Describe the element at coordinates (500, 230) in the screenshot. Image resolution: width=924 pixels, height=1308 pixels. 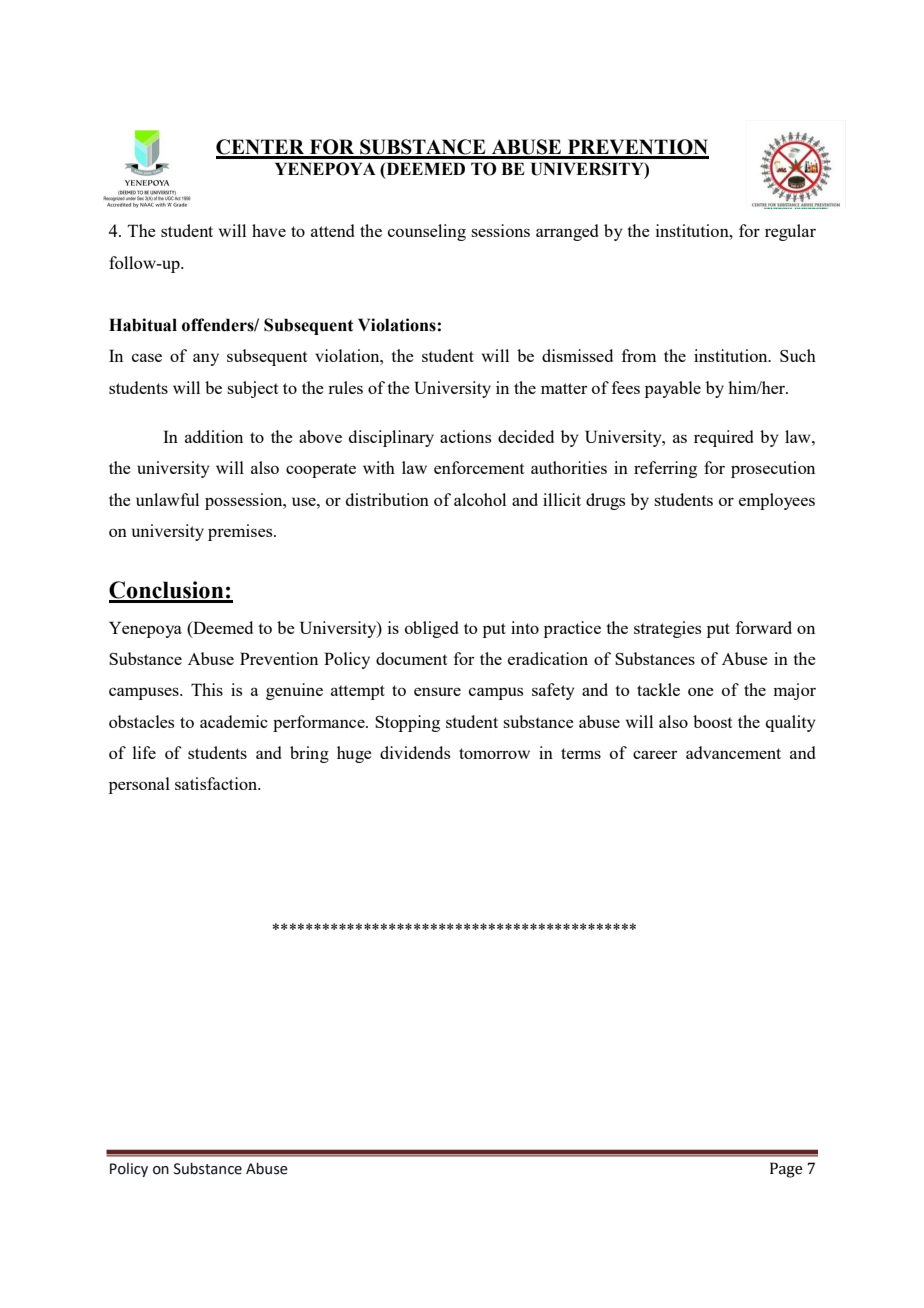
I see `sessions` at that location.
